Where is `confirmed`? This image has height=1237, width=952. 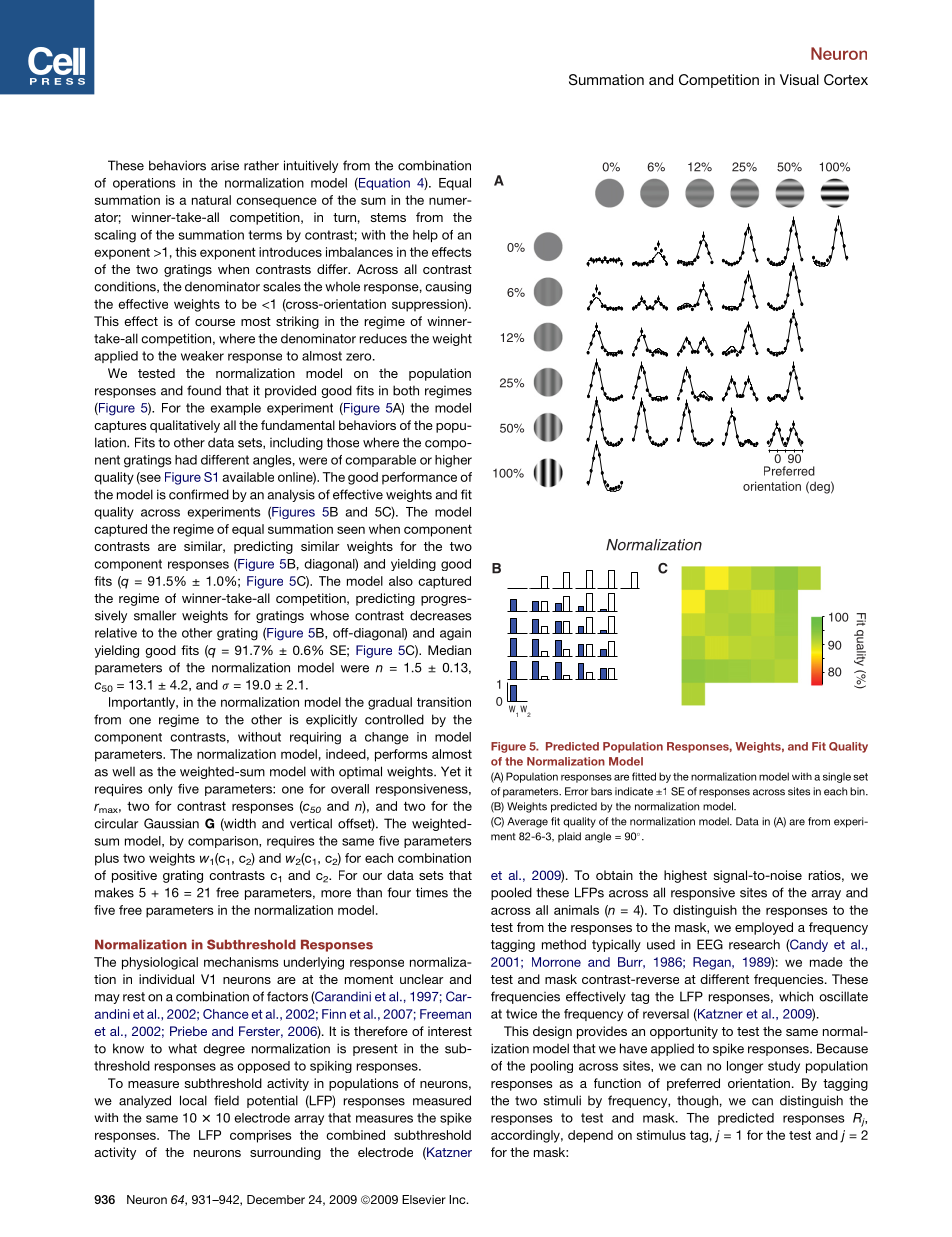
confirmed is located at coordinates (199, 494).
